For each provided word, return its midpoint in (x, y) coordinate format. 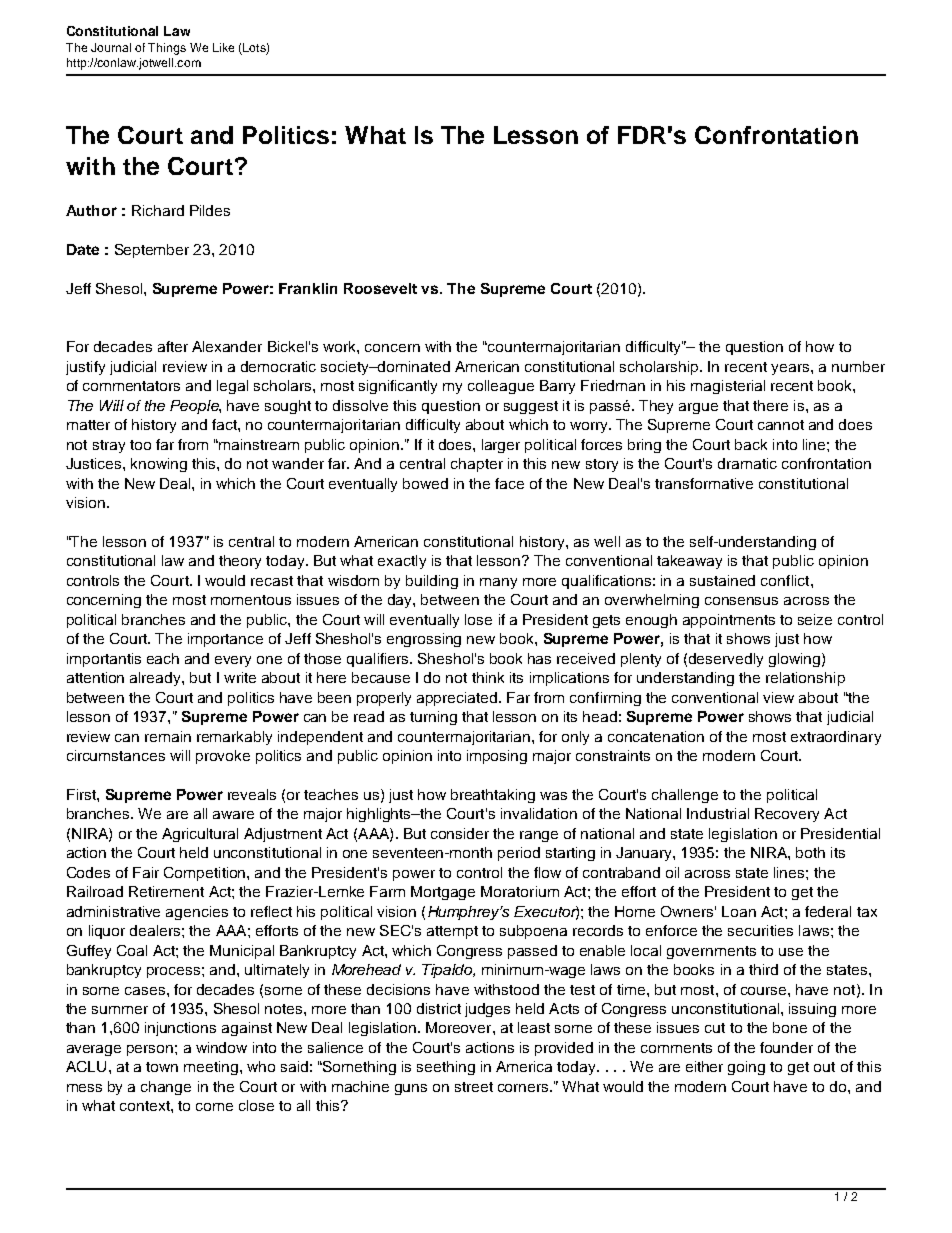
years (791, 369)
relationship (805, 679)
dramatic (747, 463)
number (858, 366)
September (152, 251)
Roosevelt (380, 288)
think (488, 677)
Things (167, 49)
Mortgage (443, 893)
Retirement (166, 891)
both (810, 852)
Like (223, 47)
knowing (159, 465)
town (162, 1067)
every (233, 661)
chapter (477, 465)
